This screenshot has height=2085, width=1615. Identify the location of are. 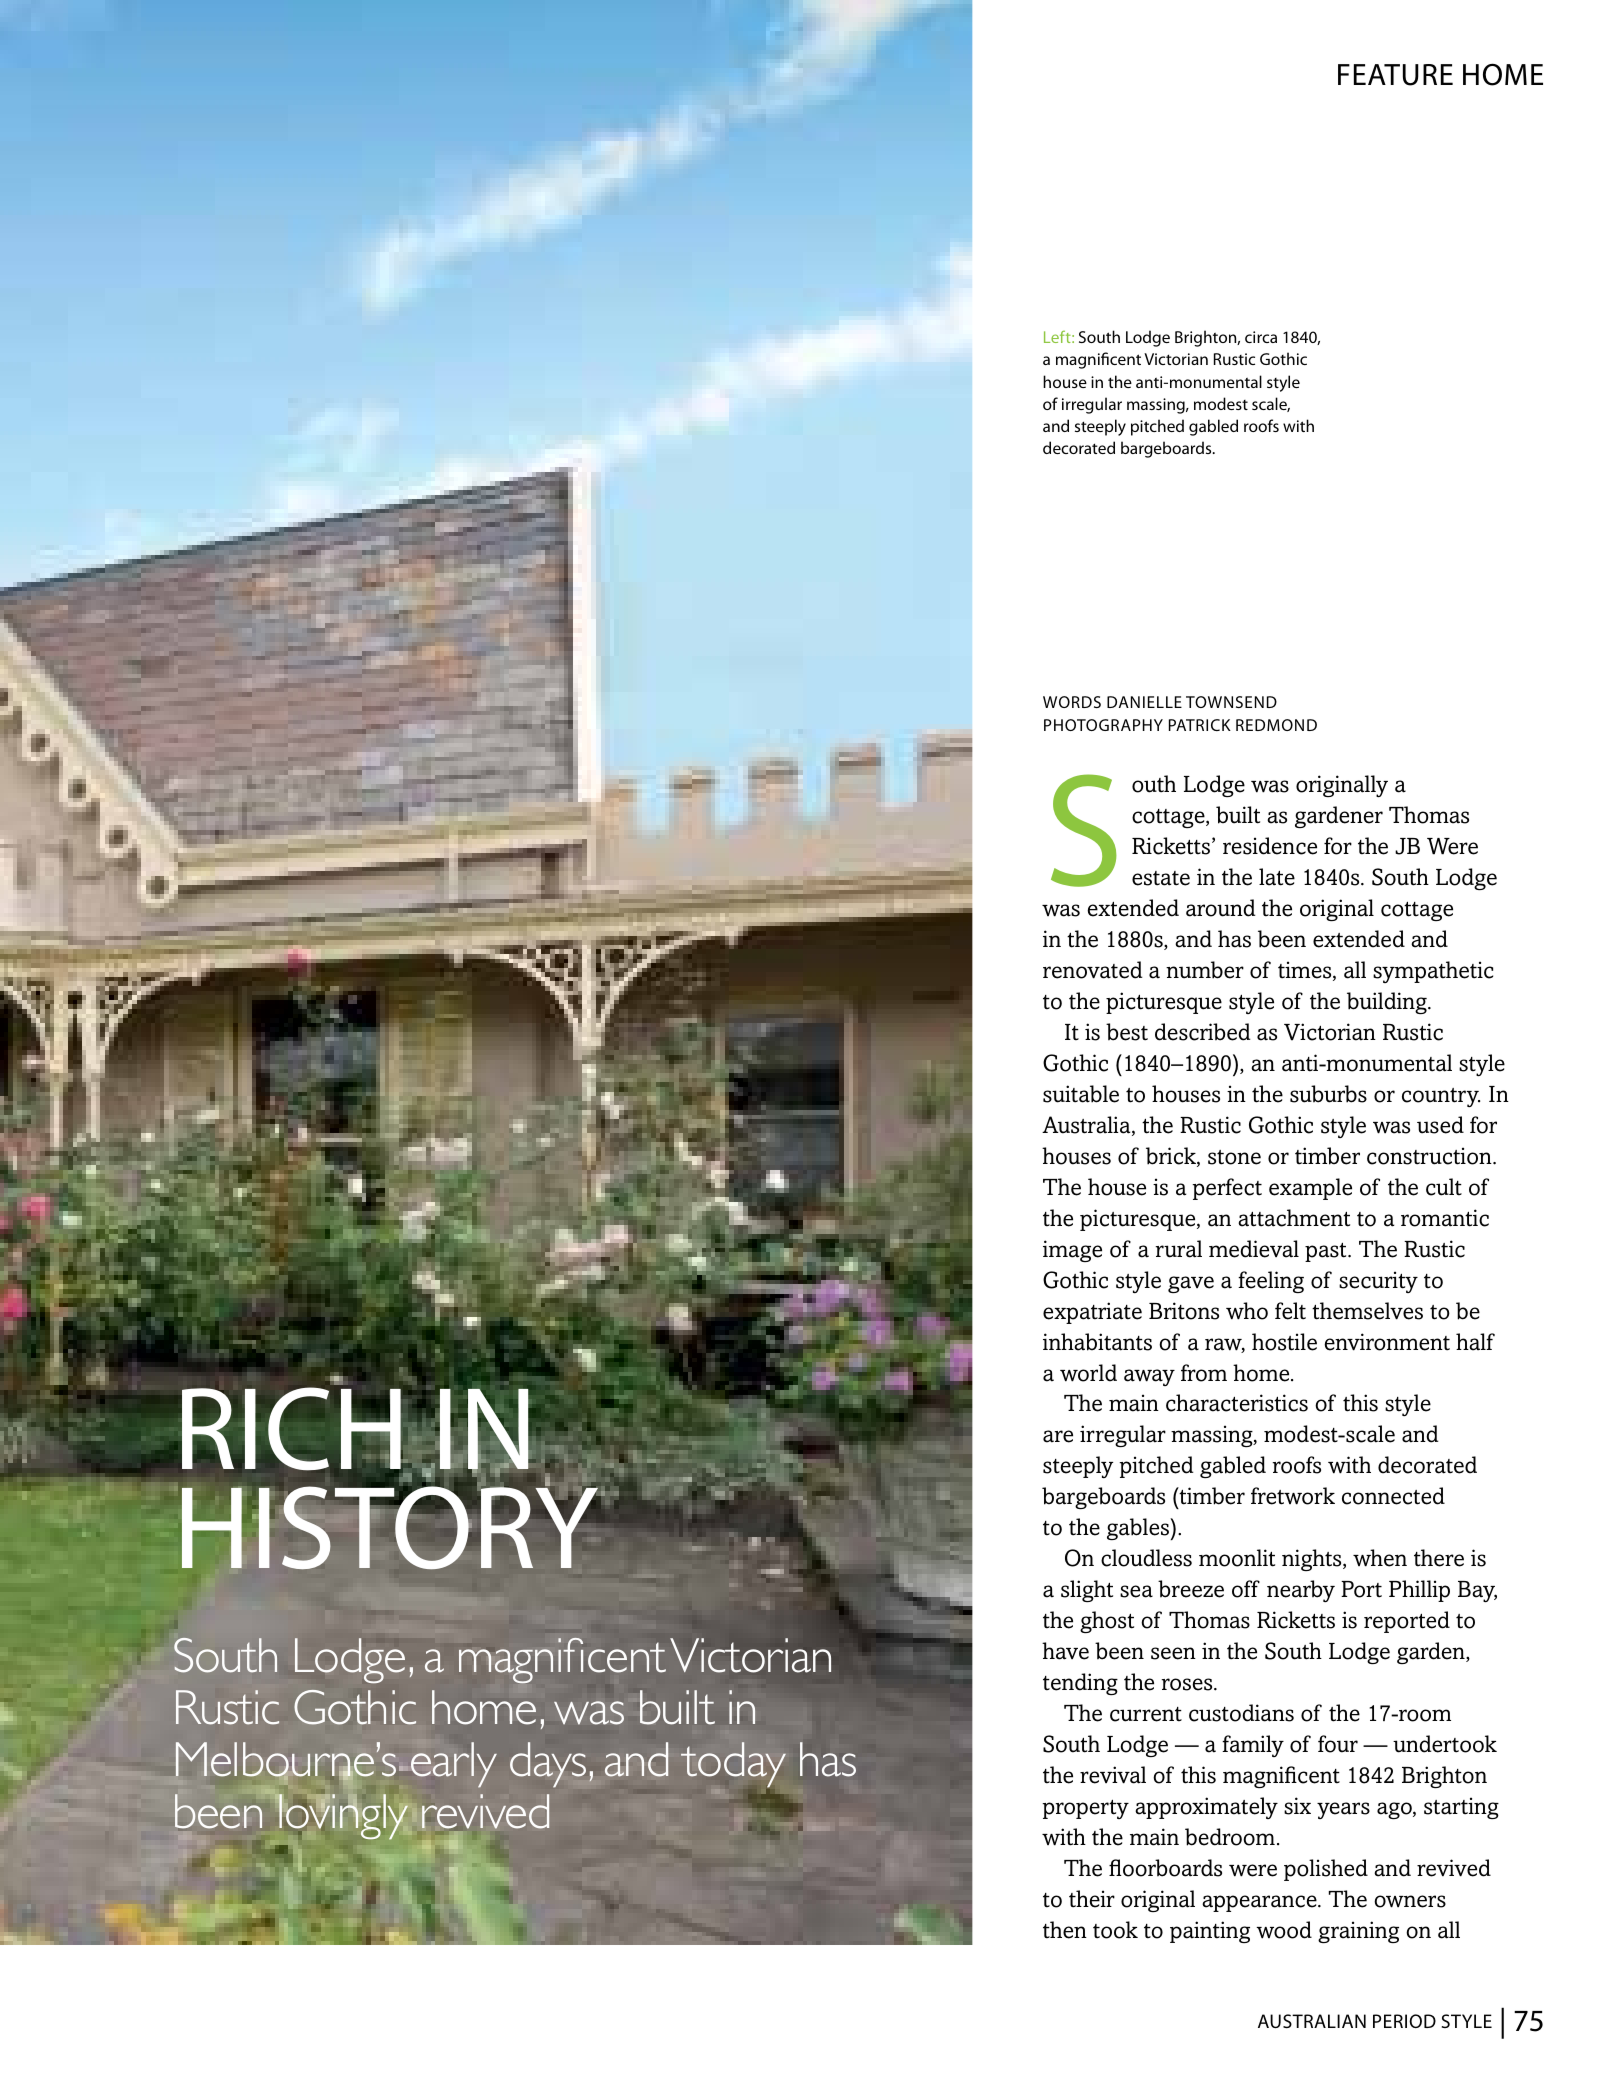
(1058, 1436).
